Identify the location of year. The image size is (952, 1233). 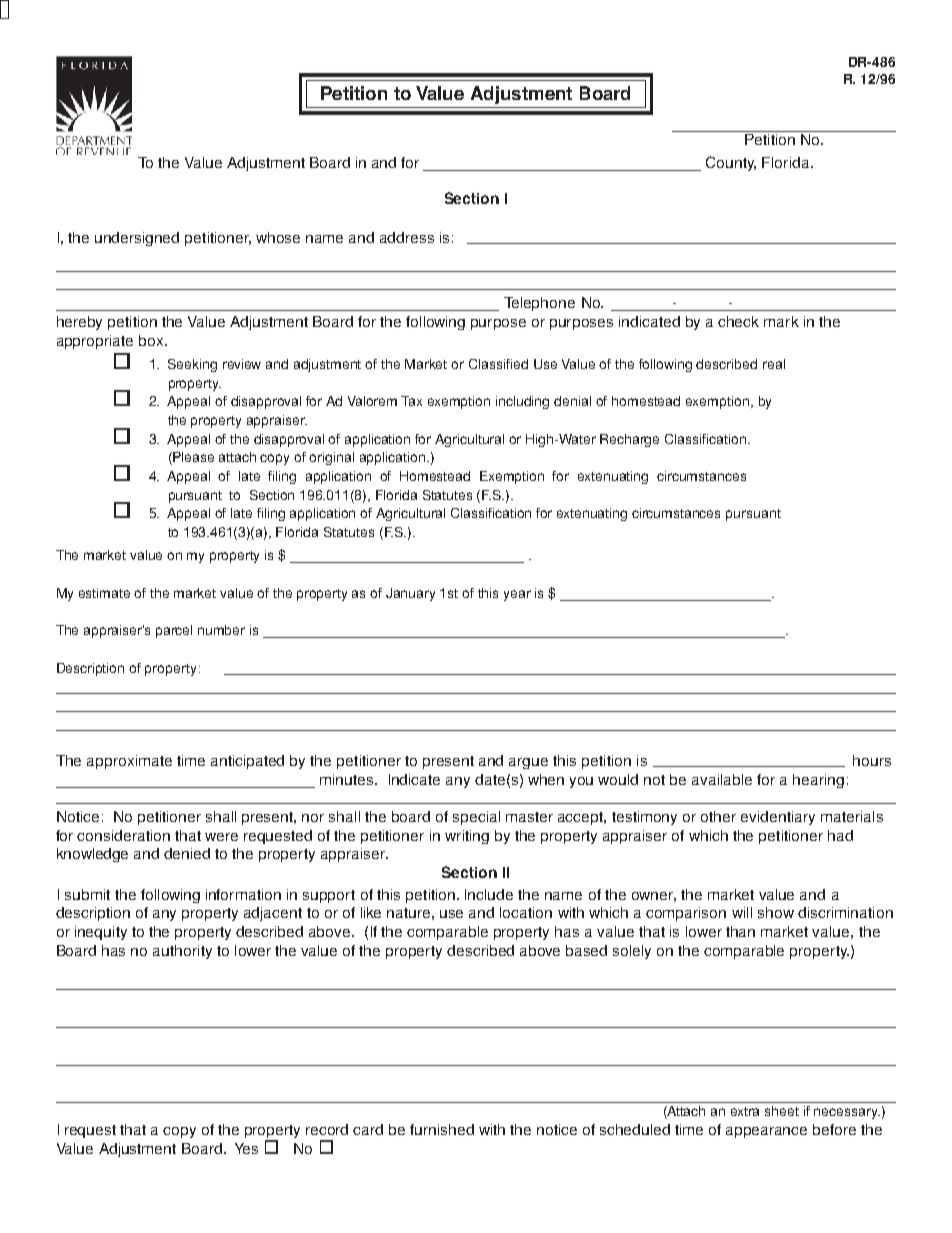
(517, 595).
